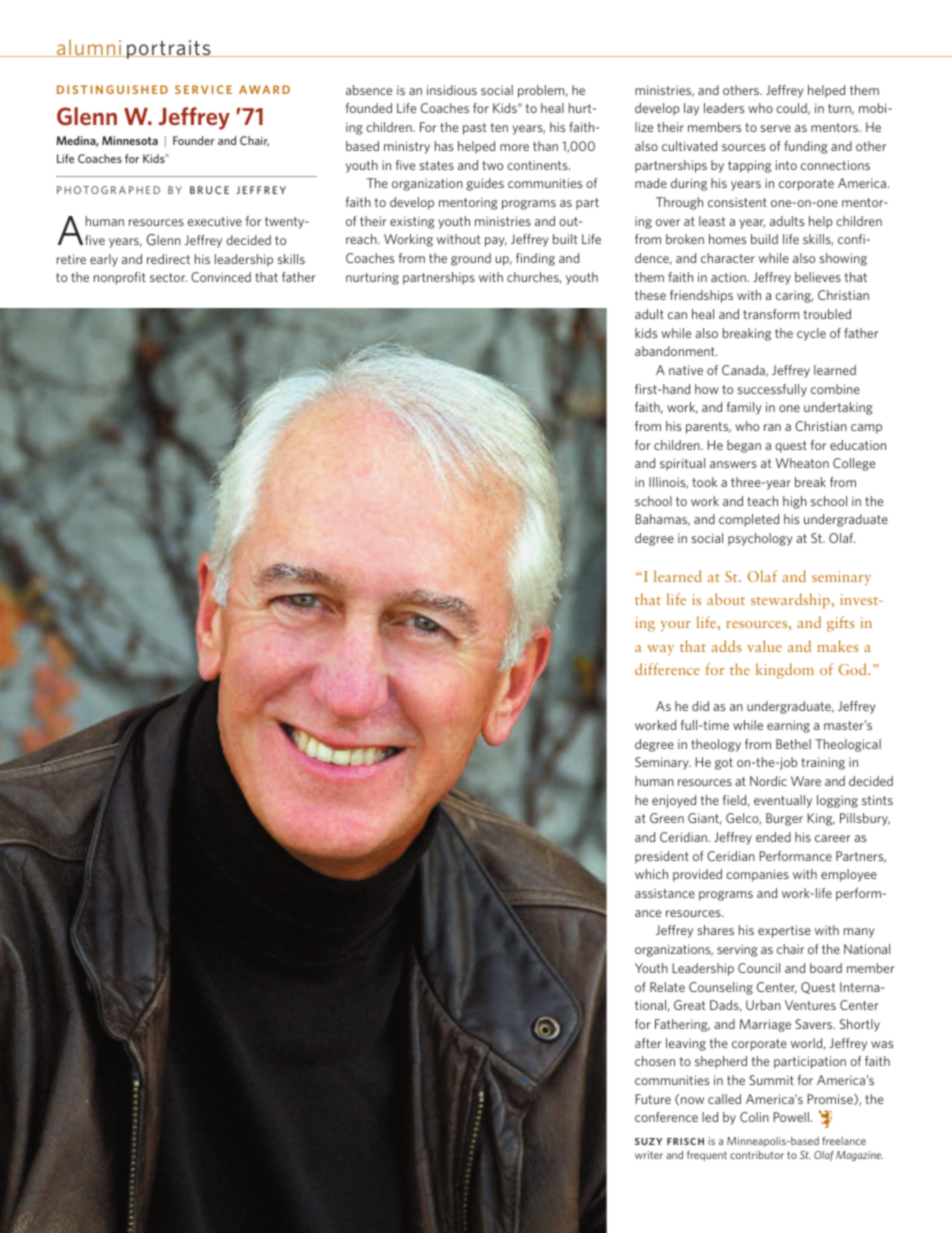 The image size is (952, 1233). What do you see at coordinates (791, 601) in the screenshot?
I see `stewardship` at bounding box center [791, 601].
